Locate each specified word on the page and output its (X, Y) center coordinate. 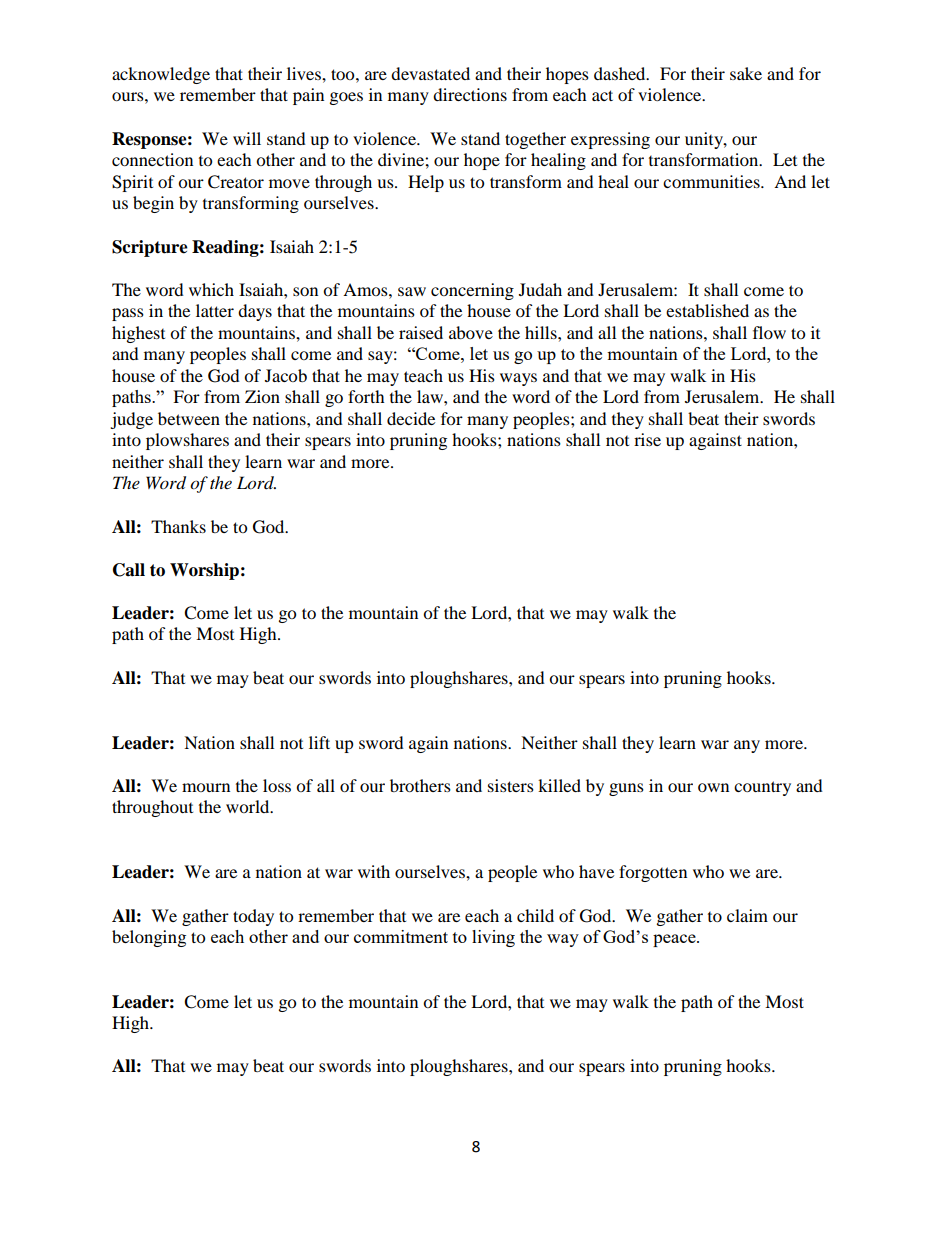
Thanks (178, 526)
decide (411, 418)
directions (470, 94)
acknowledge (161, 75)
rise (647, 439)
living (493, 938)
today (253, 917)
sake (746, 73)
